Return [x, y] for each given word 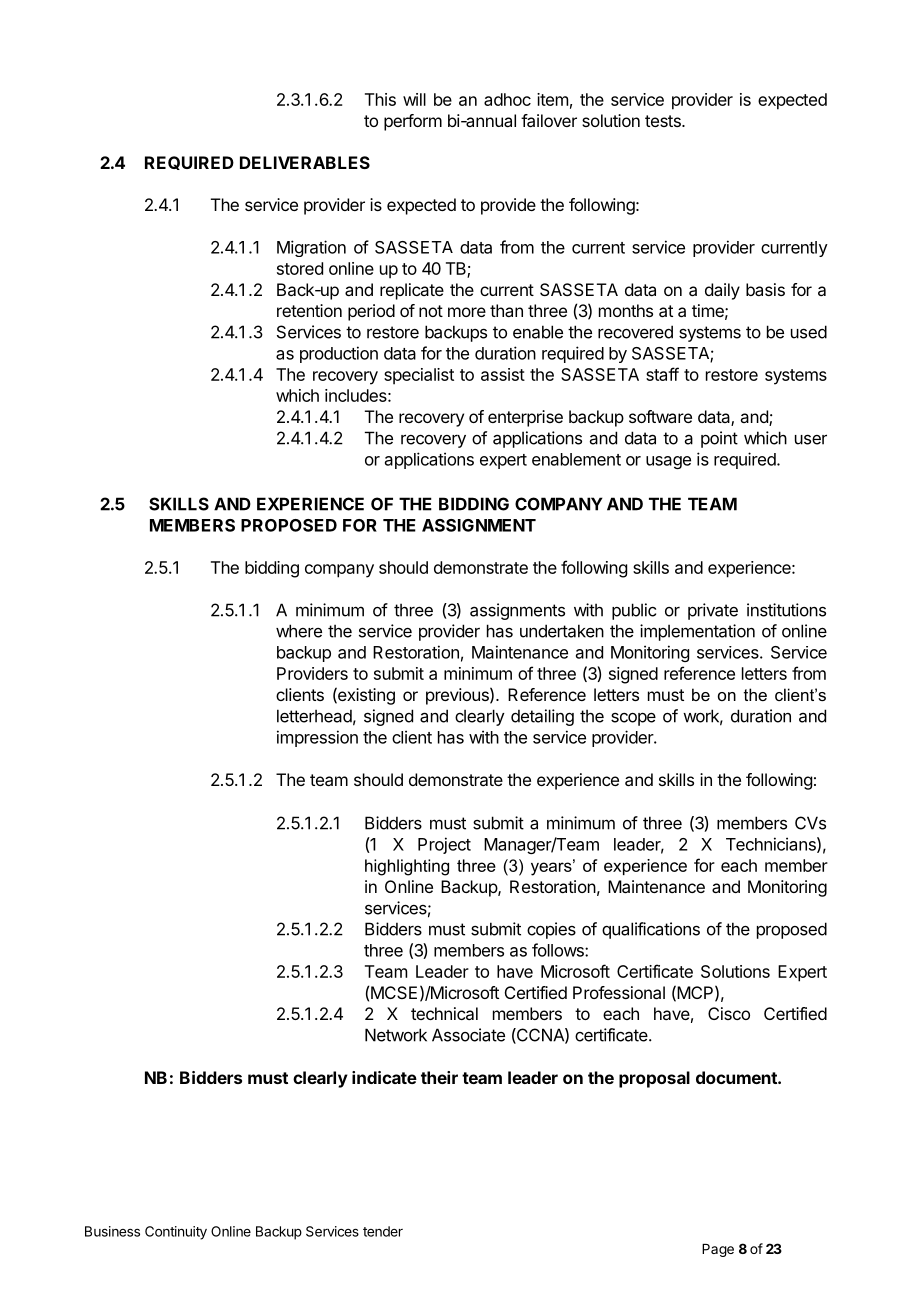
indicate [384, 1077]
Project [444, 845]
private [713, 611]
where [299, 631]
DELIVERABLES [305, 162]
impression [317, 738]
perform [413, 122]
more [467, 312]
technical [444, 1013]
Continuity [176, 1233]
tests [664, 121]
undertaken [562, 631]
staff [662, 374]
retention [309, 310]
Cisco [729, 1013]
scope [633, 719]
